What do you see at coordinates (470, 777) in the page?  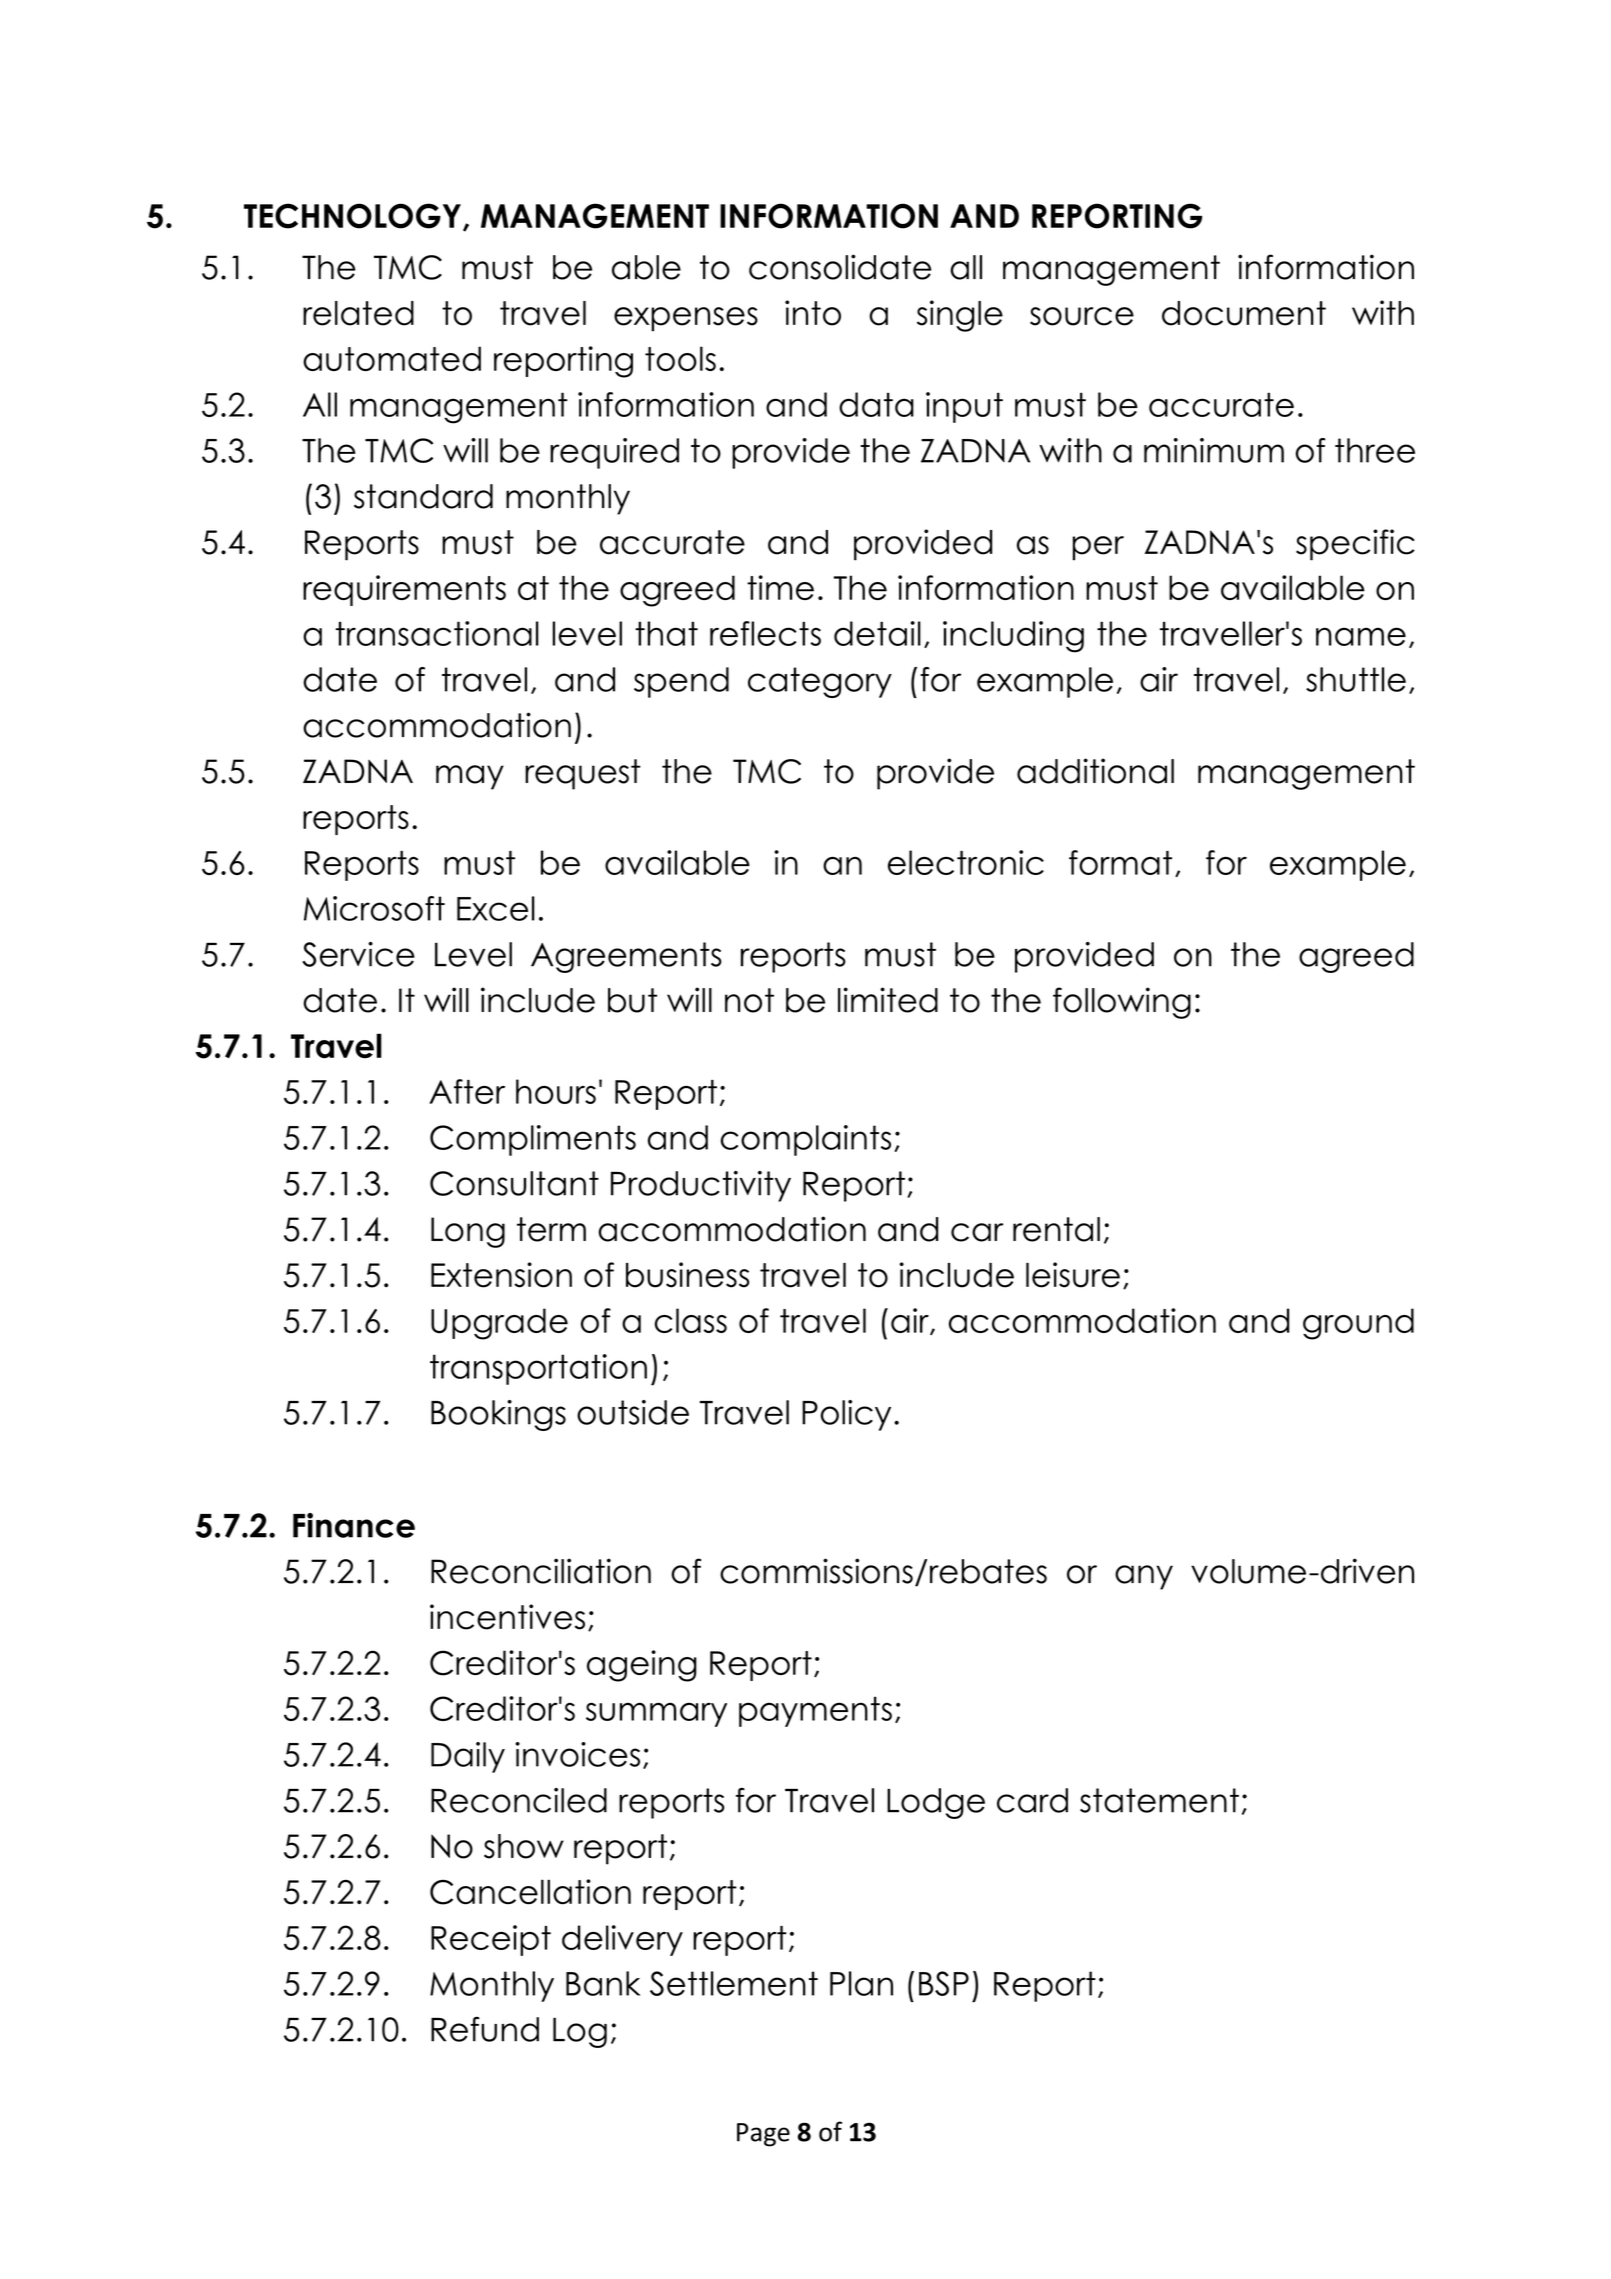 I see `may` at bounding box center [470, 777].
